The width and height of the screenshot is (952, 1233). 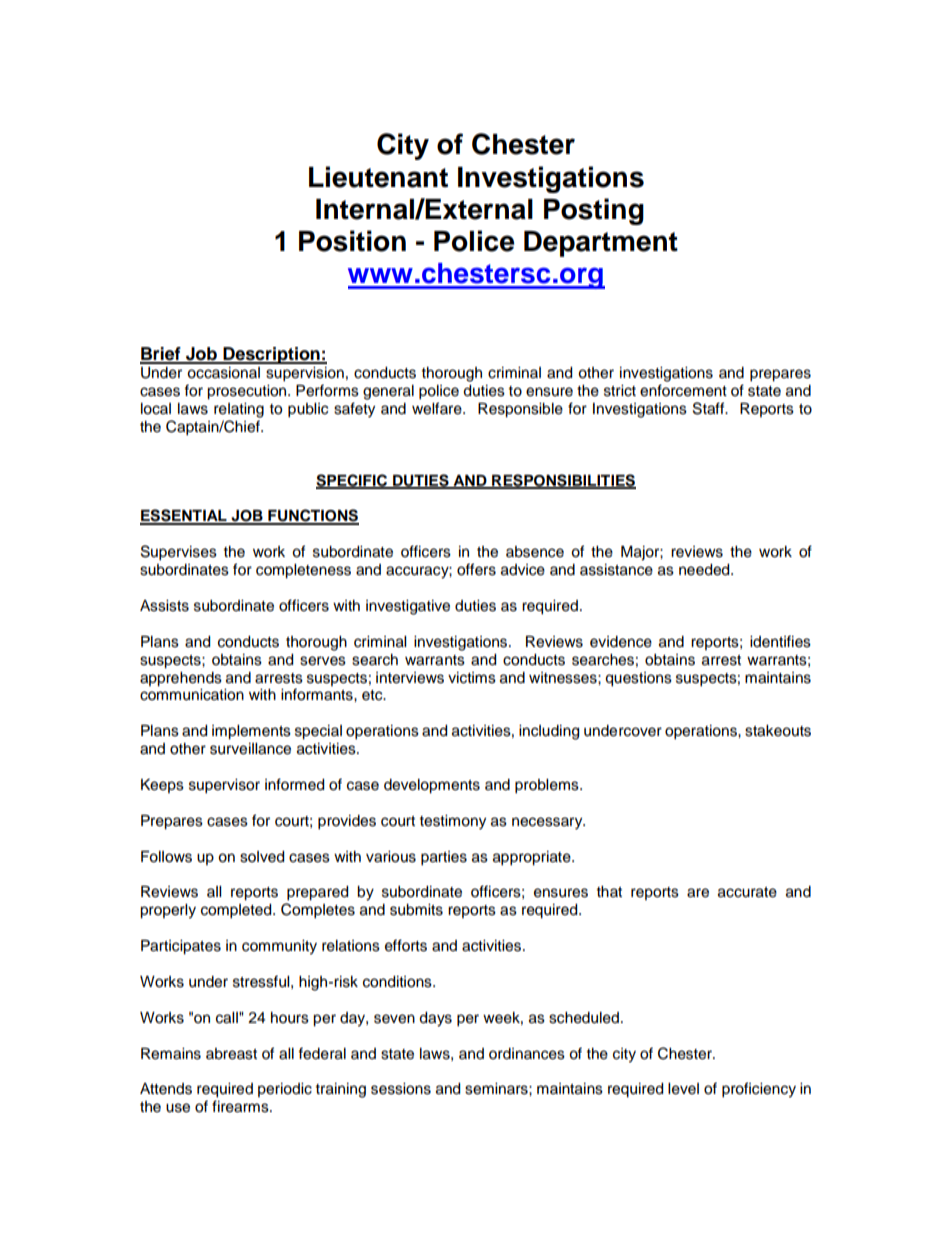 I want to click on stakeouts, so click(x=778, y=731).
